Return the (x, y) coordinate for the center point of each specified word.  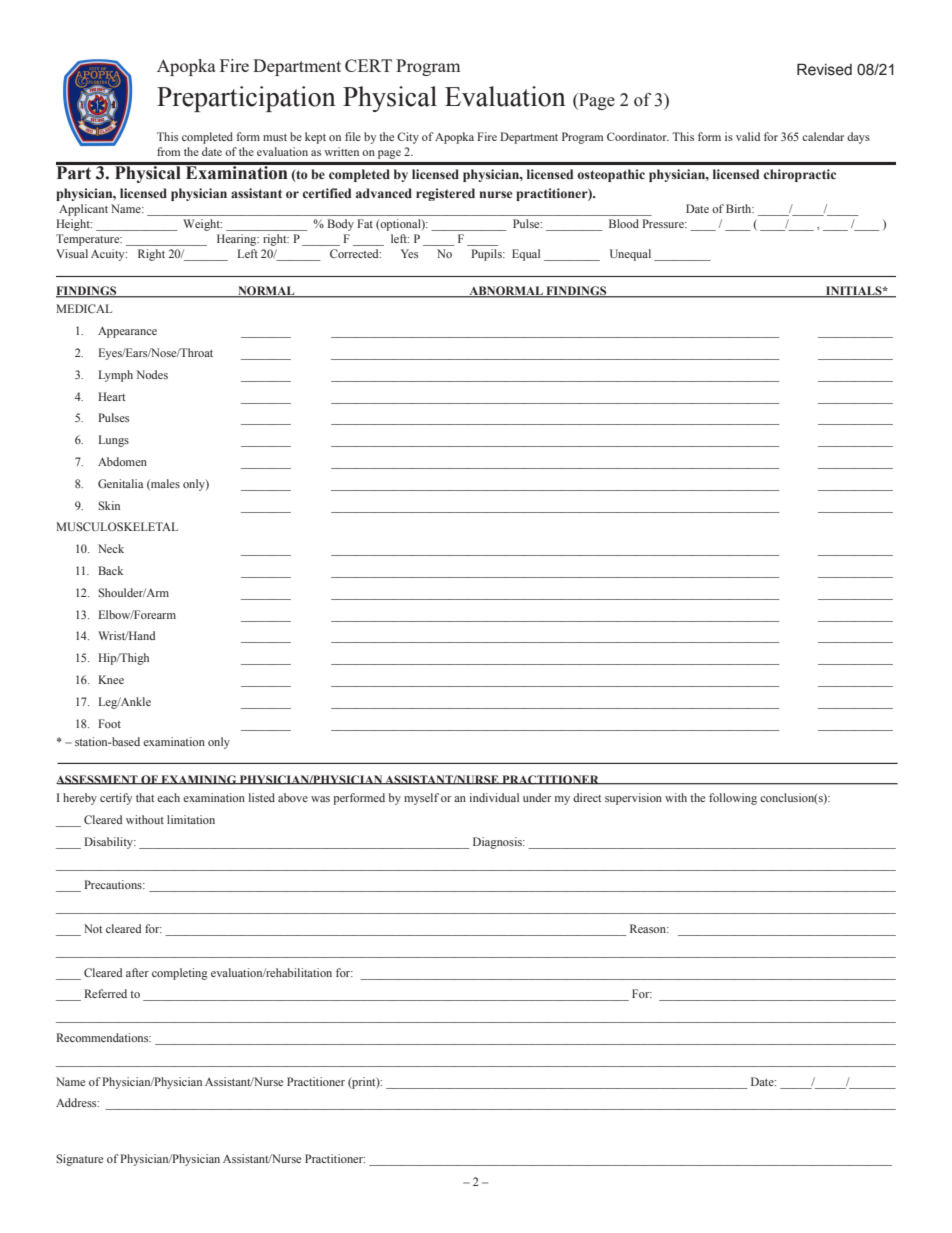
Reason (649, 928)
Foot (109, 723)
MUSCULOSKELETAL (117, 526)
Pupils (487, 255)
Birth (740, 208)
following (733, 799)
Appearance (127, 332)
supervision (633, 799)
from (168, 151)
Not (93, 928)
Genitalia (121, 483)
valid (748, 136)
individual (494, 797)
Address (77, 1102)
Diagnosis (498, 843)
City (408, 138)
